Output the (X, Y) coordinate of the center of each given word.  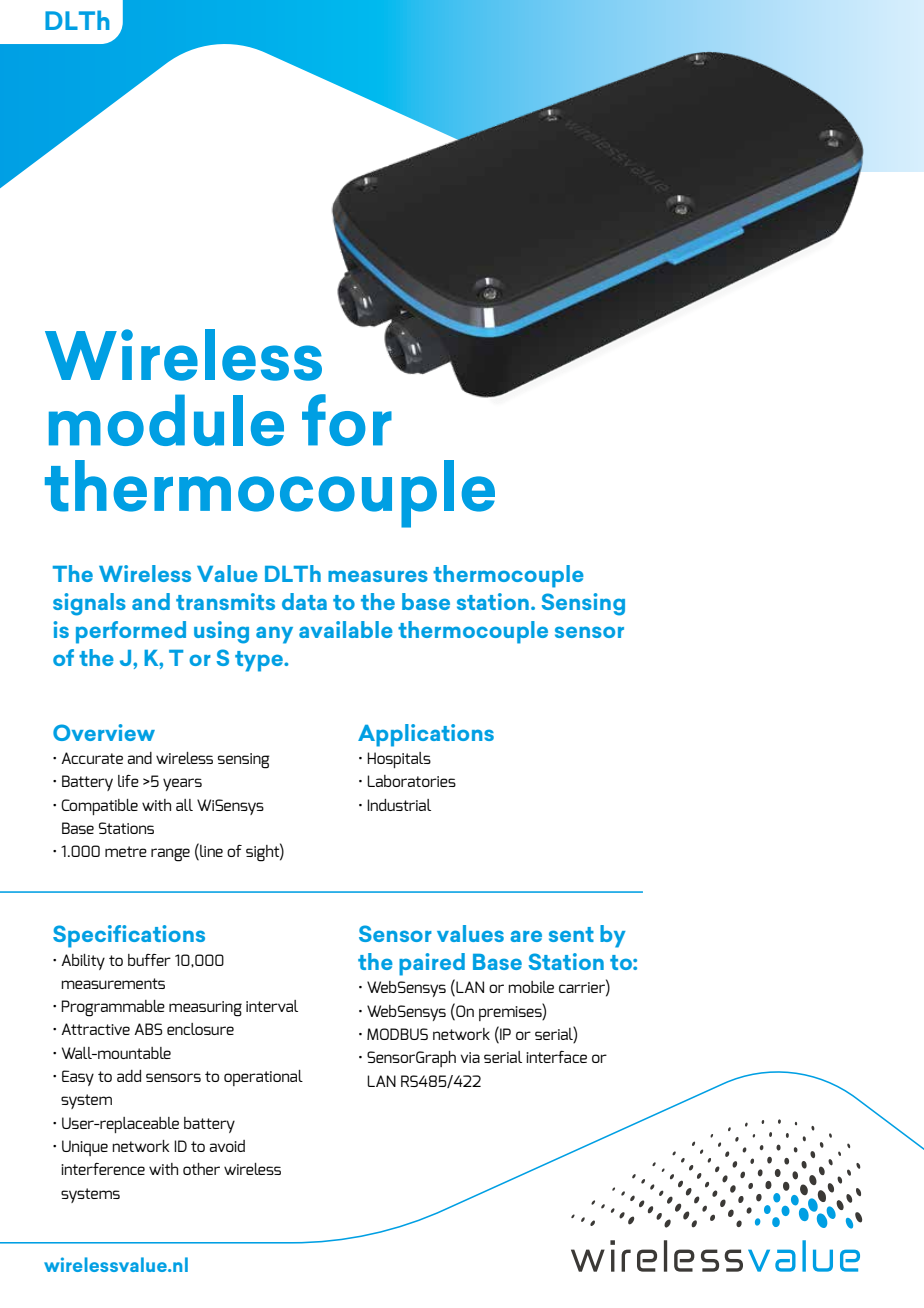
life (128, 781)
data (304, 601)
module (166, 420)
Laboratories (411, 781)
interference (103, 1169)
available (346, 629)
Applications (426, 735)
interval (272, 1006)
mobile (531, 987)
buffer (149, 960)
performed (131, 632)
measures (378, 576)
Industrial (399, 805)
